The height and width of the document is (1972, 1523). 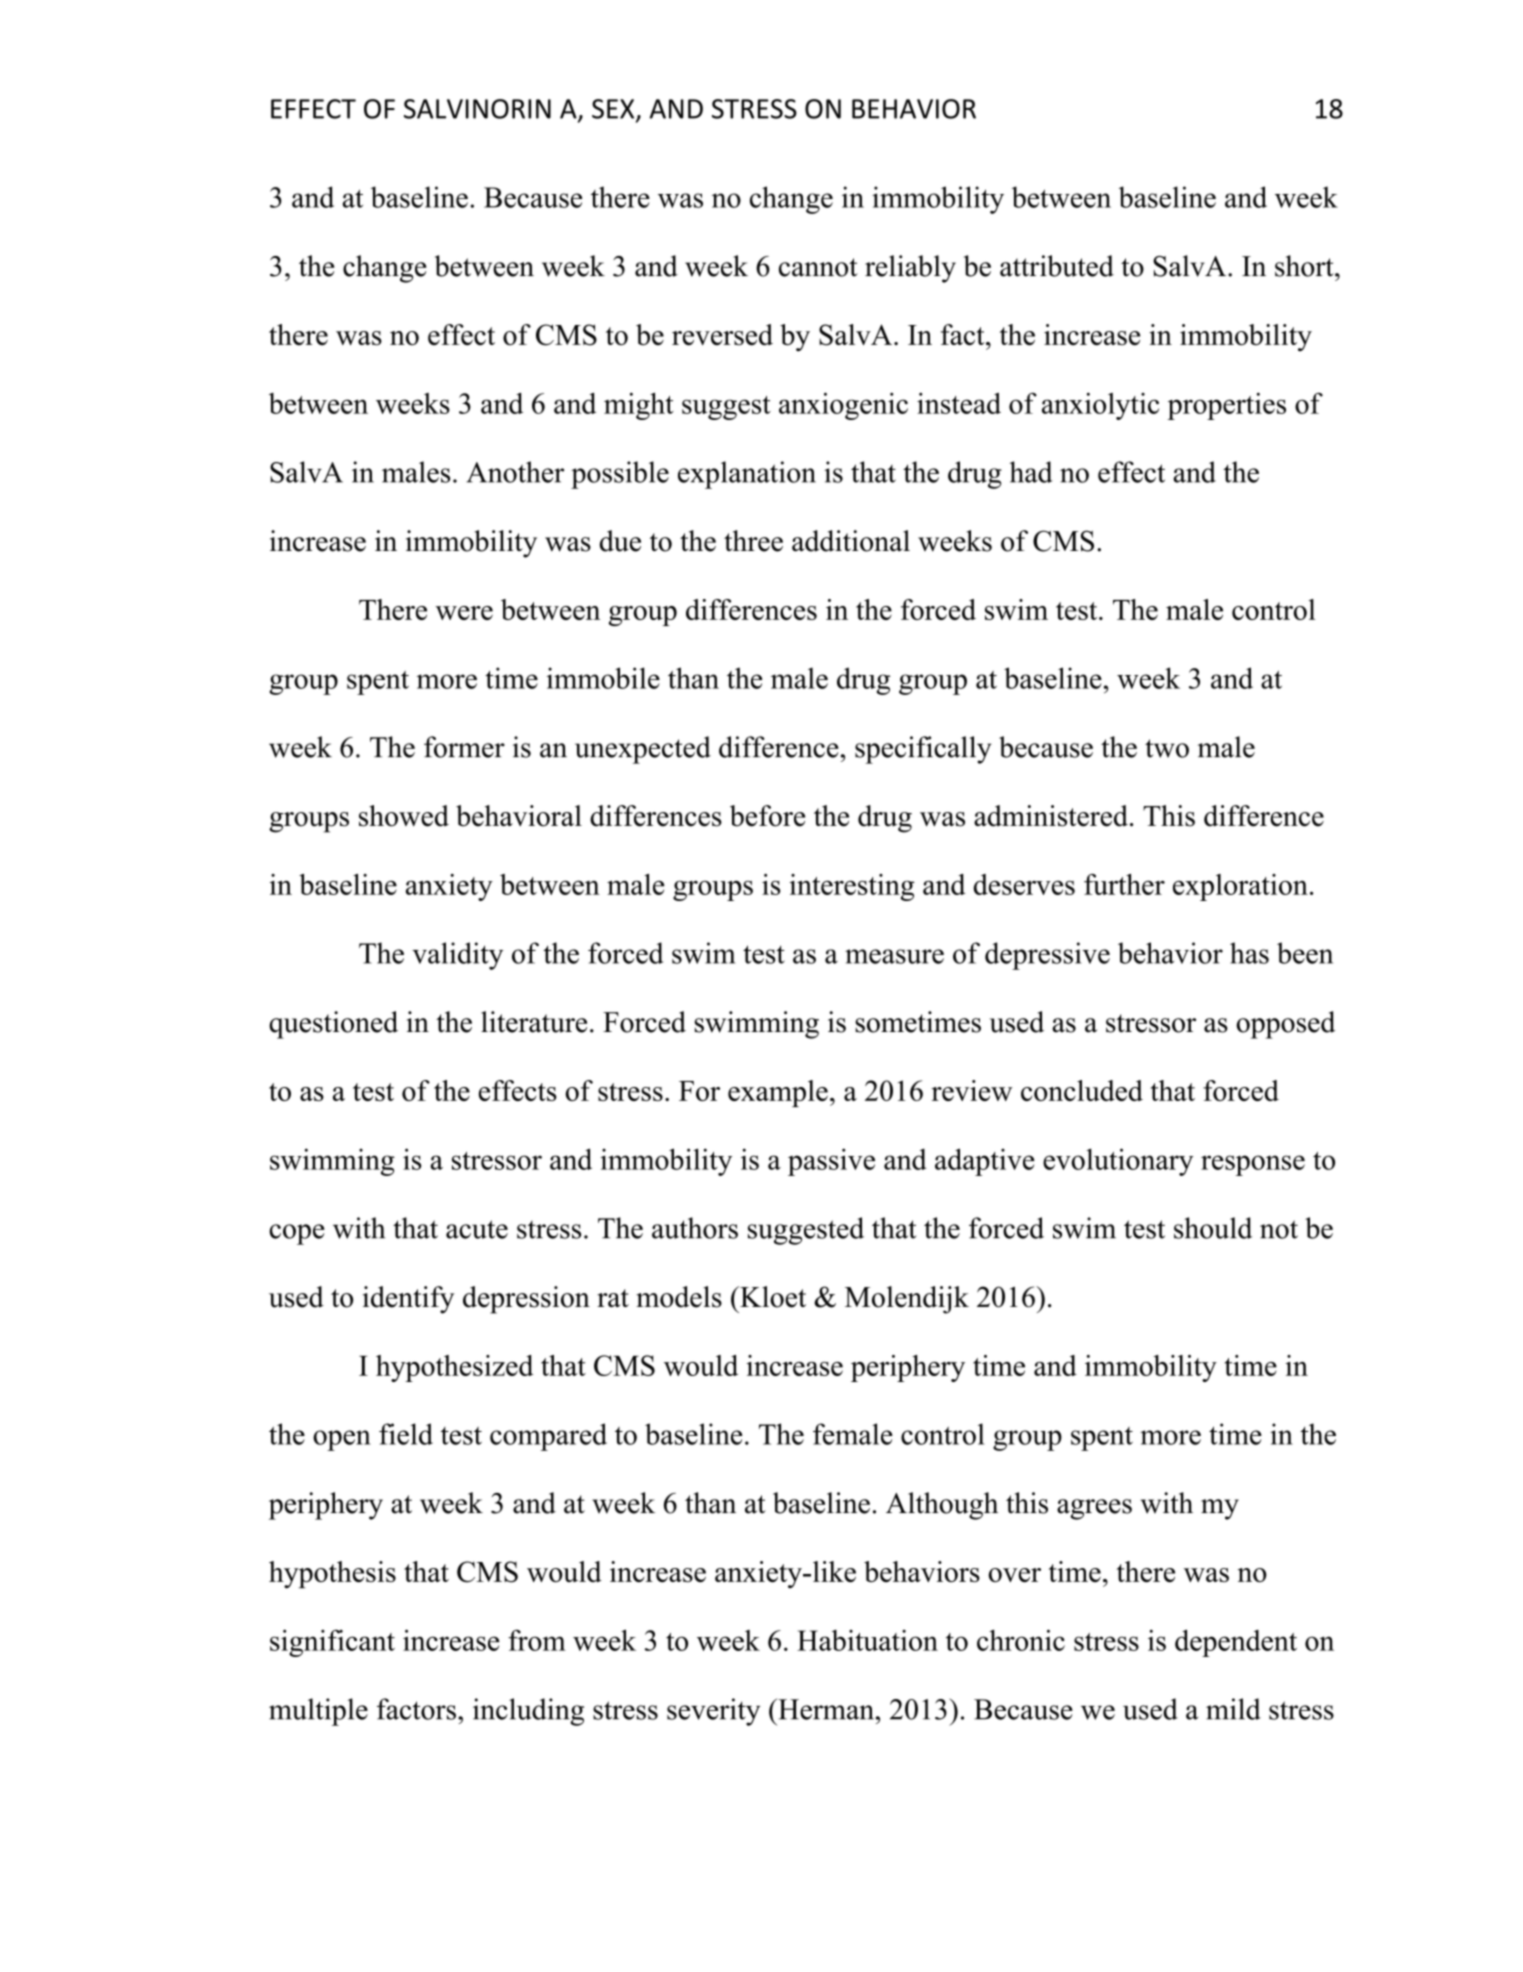 I want to click on significant, so click(x=332, y=1643).
